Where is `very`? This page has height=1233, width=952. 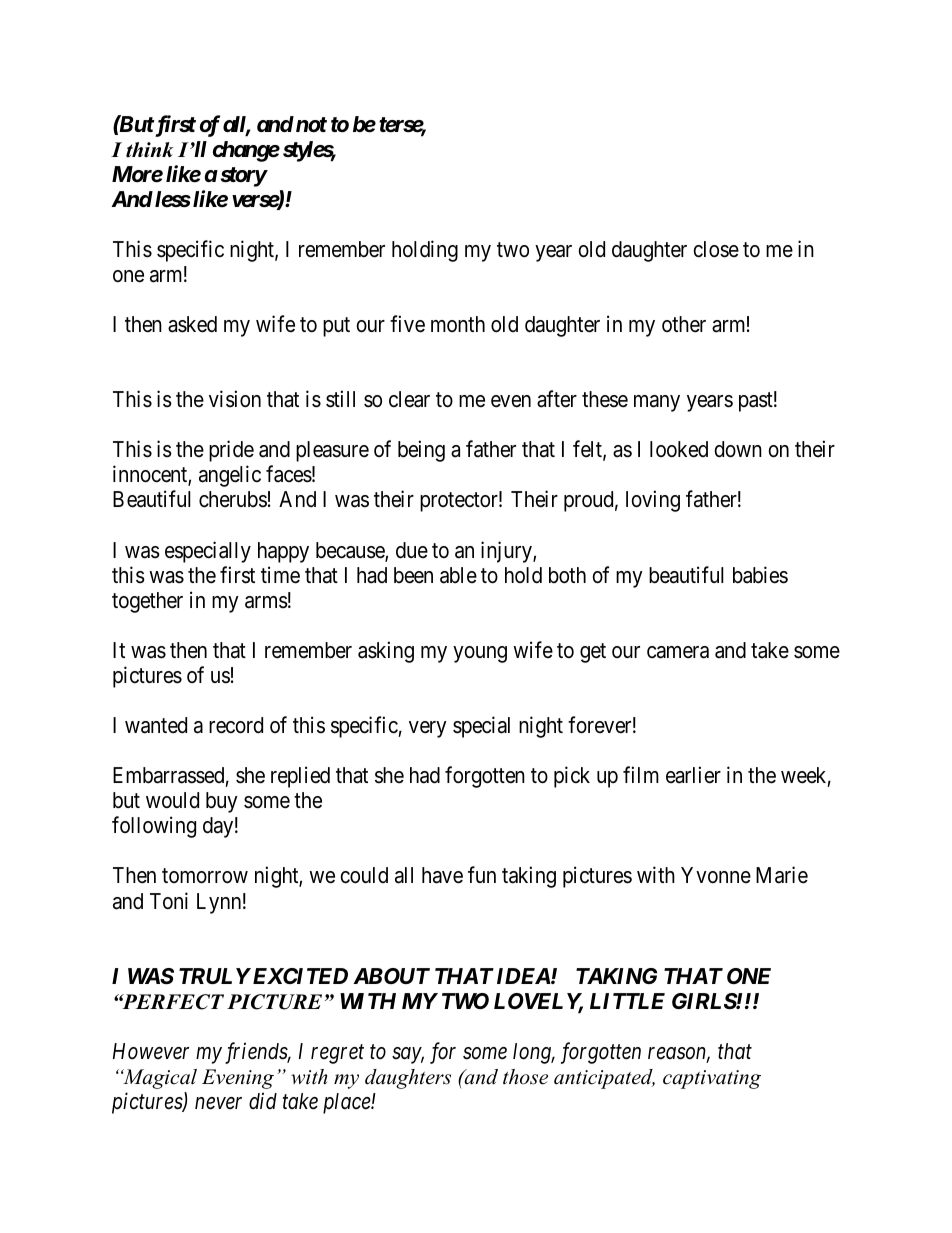
very is located at coordinates (428, 729).
